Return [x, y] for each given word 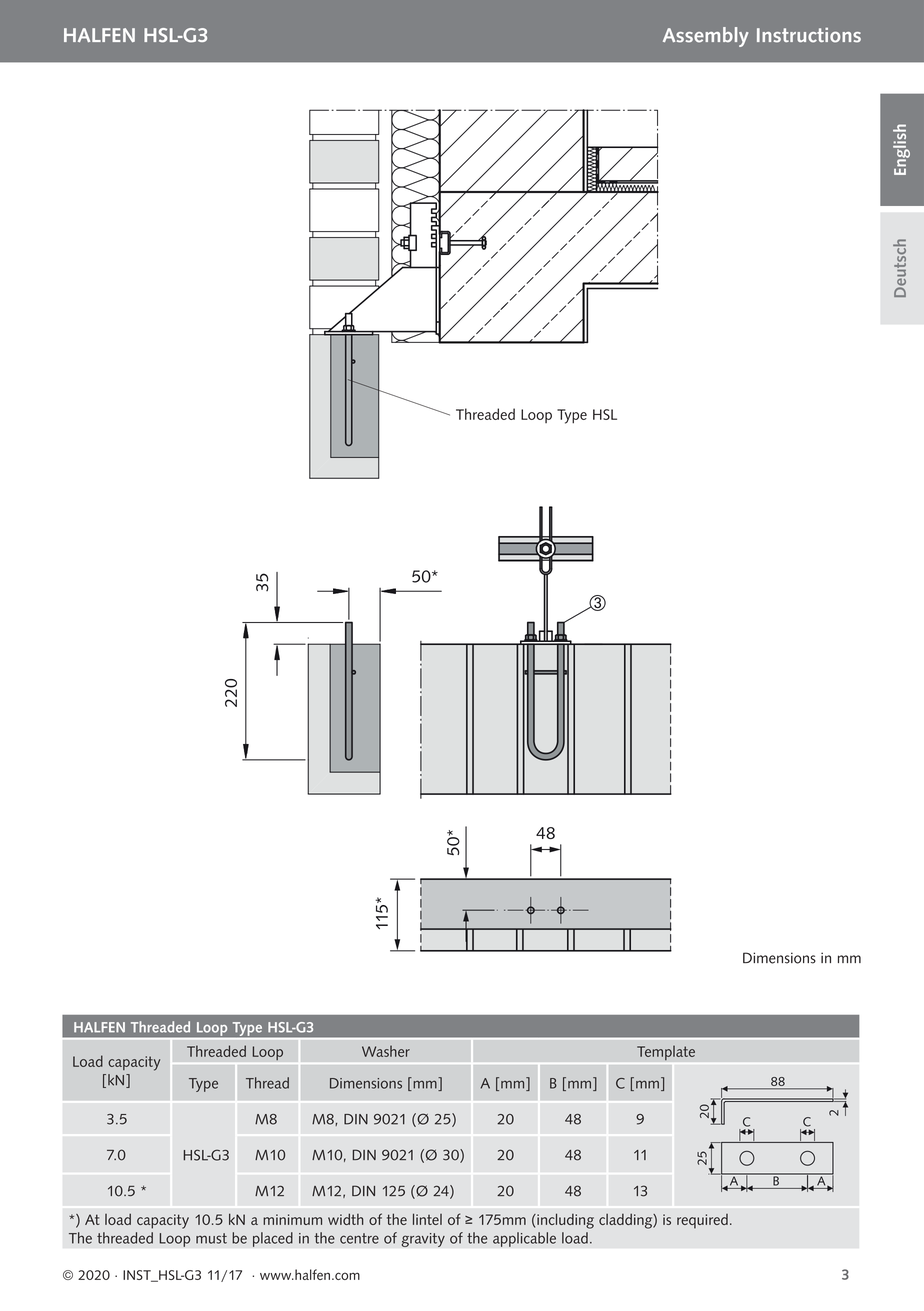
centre [359, 1238]
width [345, 1219]
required [702, 1221]
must [211, 1238]
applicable [524, 1239]
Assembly [705, 37]
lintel [427, 1219]
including [564, 1221]
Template [666, 1052]
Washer [386, 1051]
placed [273, 1239]
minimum [292, 1219]
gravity [423, 1240]
